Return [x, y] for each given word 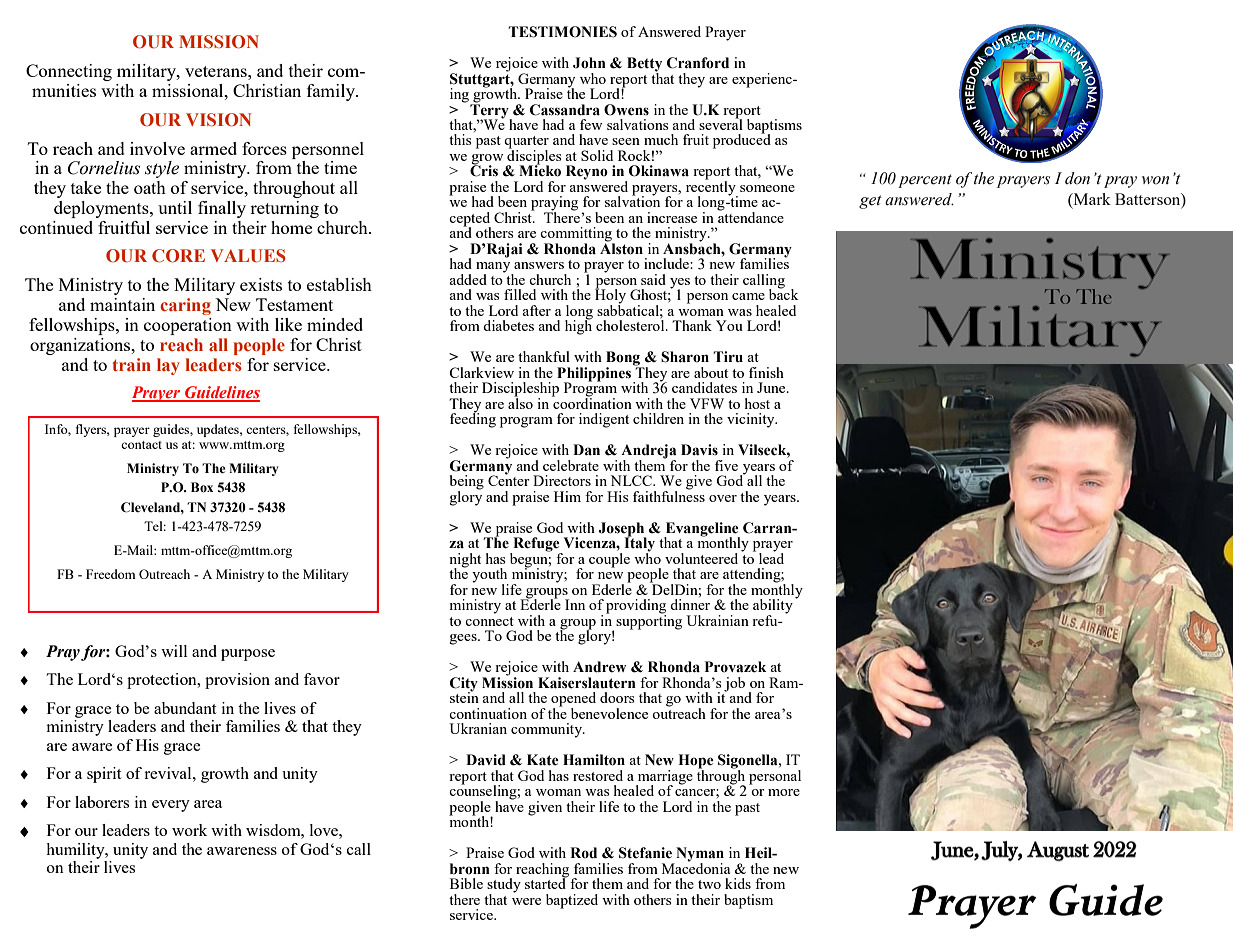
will [174, 651]
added [468, 279]
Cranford [698, 63]
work [189, 830]
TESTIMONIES [562, 32]
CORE [178, 256]
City [464, 685]
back [784, 293]
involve [157, 148]
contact [141, 445]
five [726, 465]
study [504, 886]
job [734, 684]
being [467, 483]
